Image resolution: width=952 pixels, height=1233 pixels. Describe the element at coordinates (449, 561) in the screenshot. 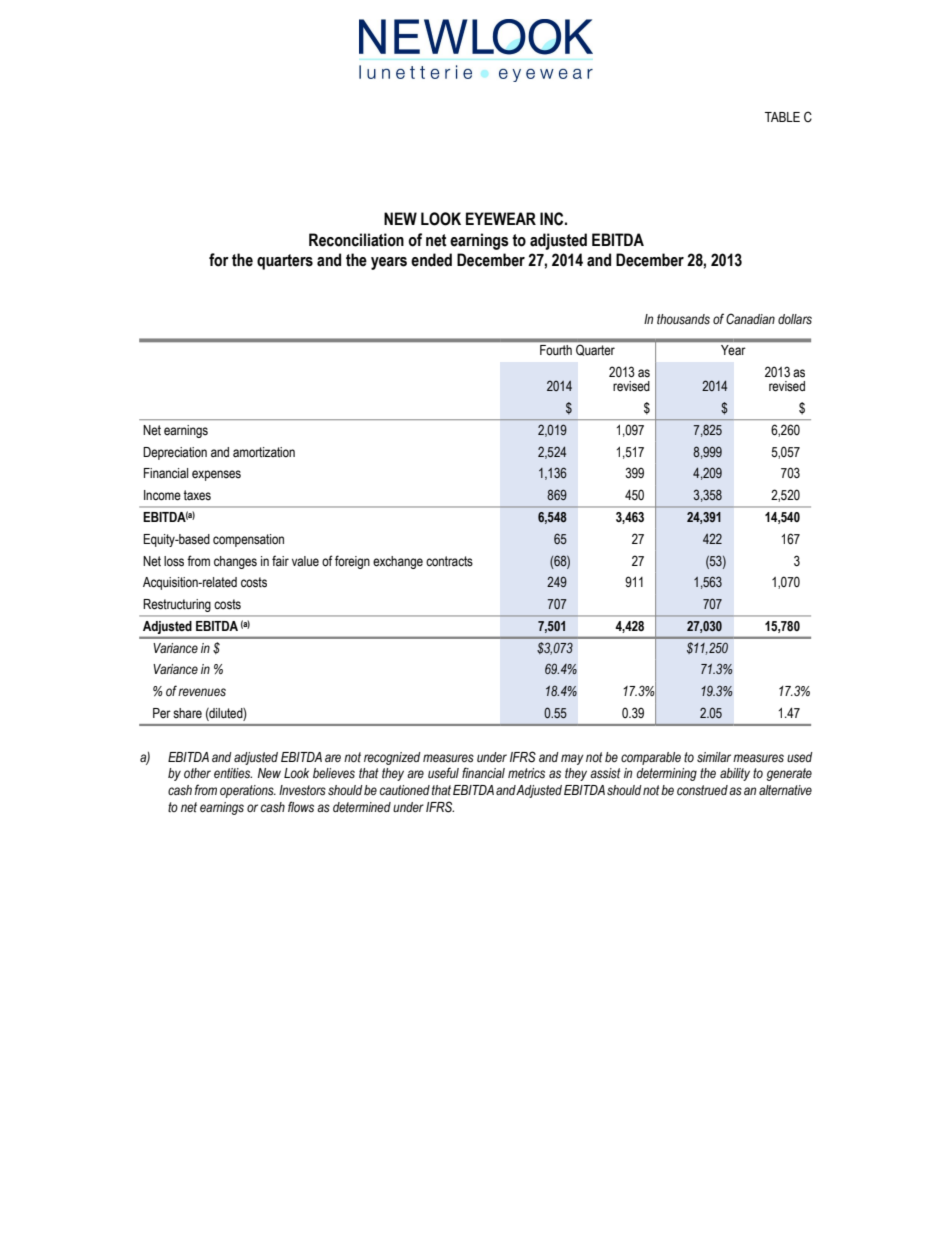

I see `contracts` at that location.
